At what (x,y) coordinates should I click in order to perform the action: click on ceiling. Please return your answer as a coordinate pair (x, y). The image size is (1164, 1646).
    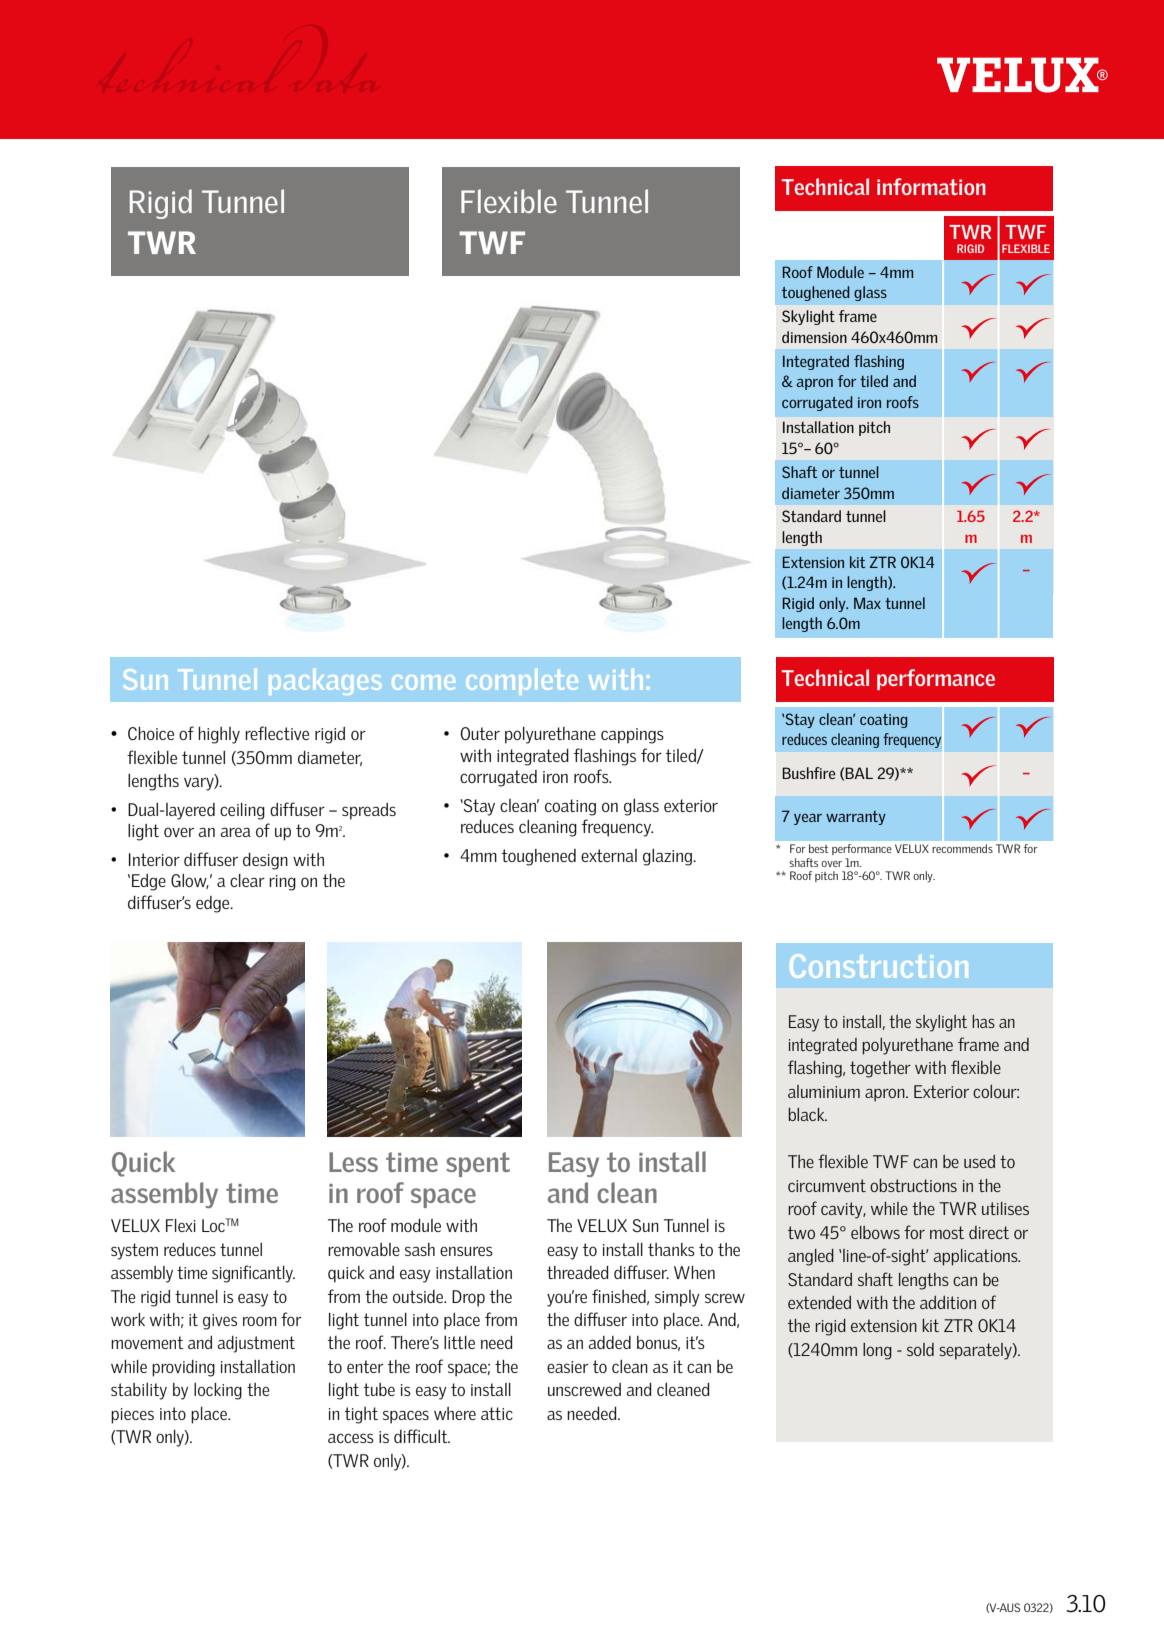
    Looking at the image, I should click on (242, 811).
